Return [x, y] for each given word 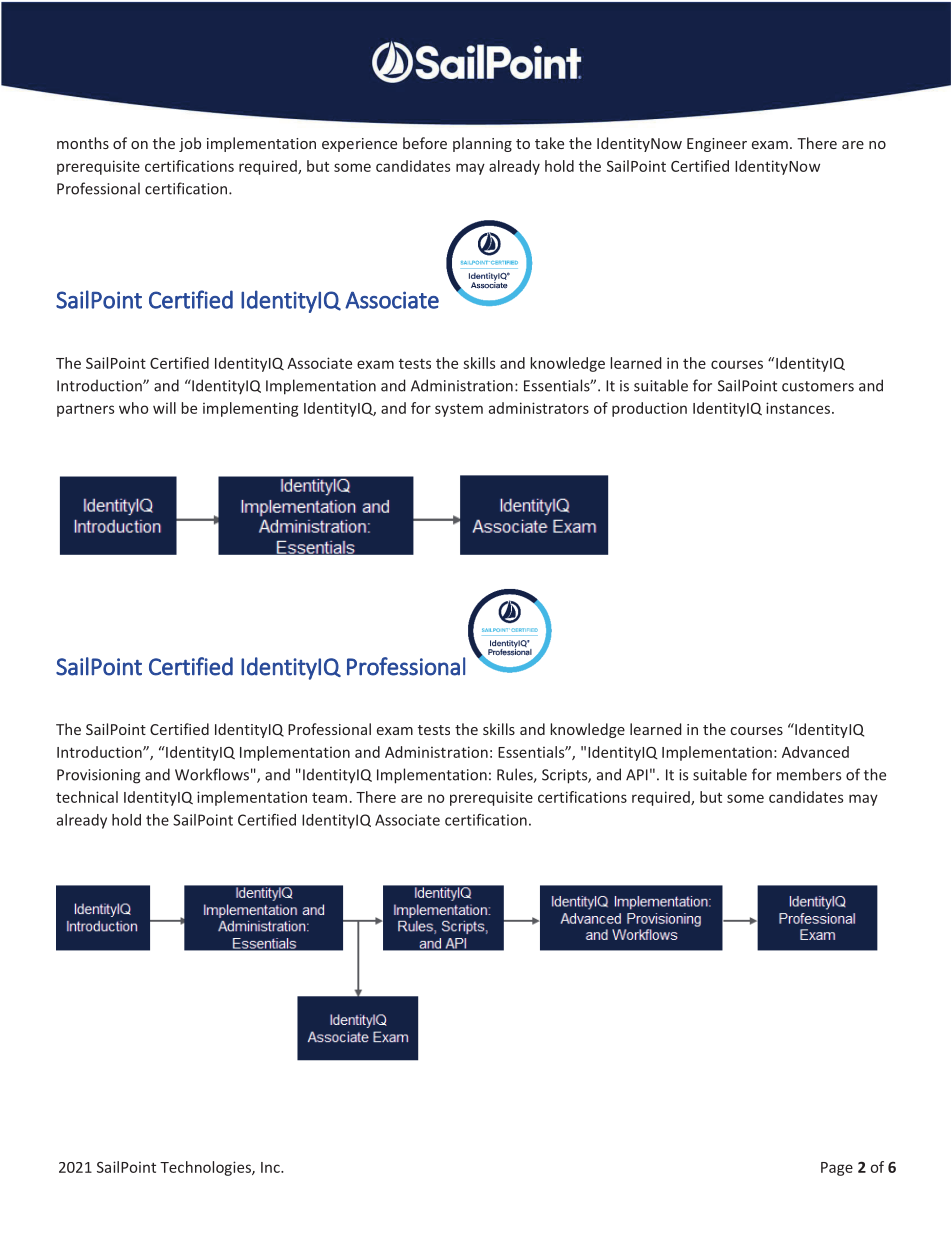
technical [87, 797]
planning [482, 144]
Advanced [815, 752]
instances [798, 408]
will [164, 408]
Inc [271, 1167]
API [637, 775]
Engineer [717, 145]
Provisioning [98, 776]
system [459, 410]
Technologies [206, 1168]
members [809, 774]
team [329, 797]
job [190, 144]
